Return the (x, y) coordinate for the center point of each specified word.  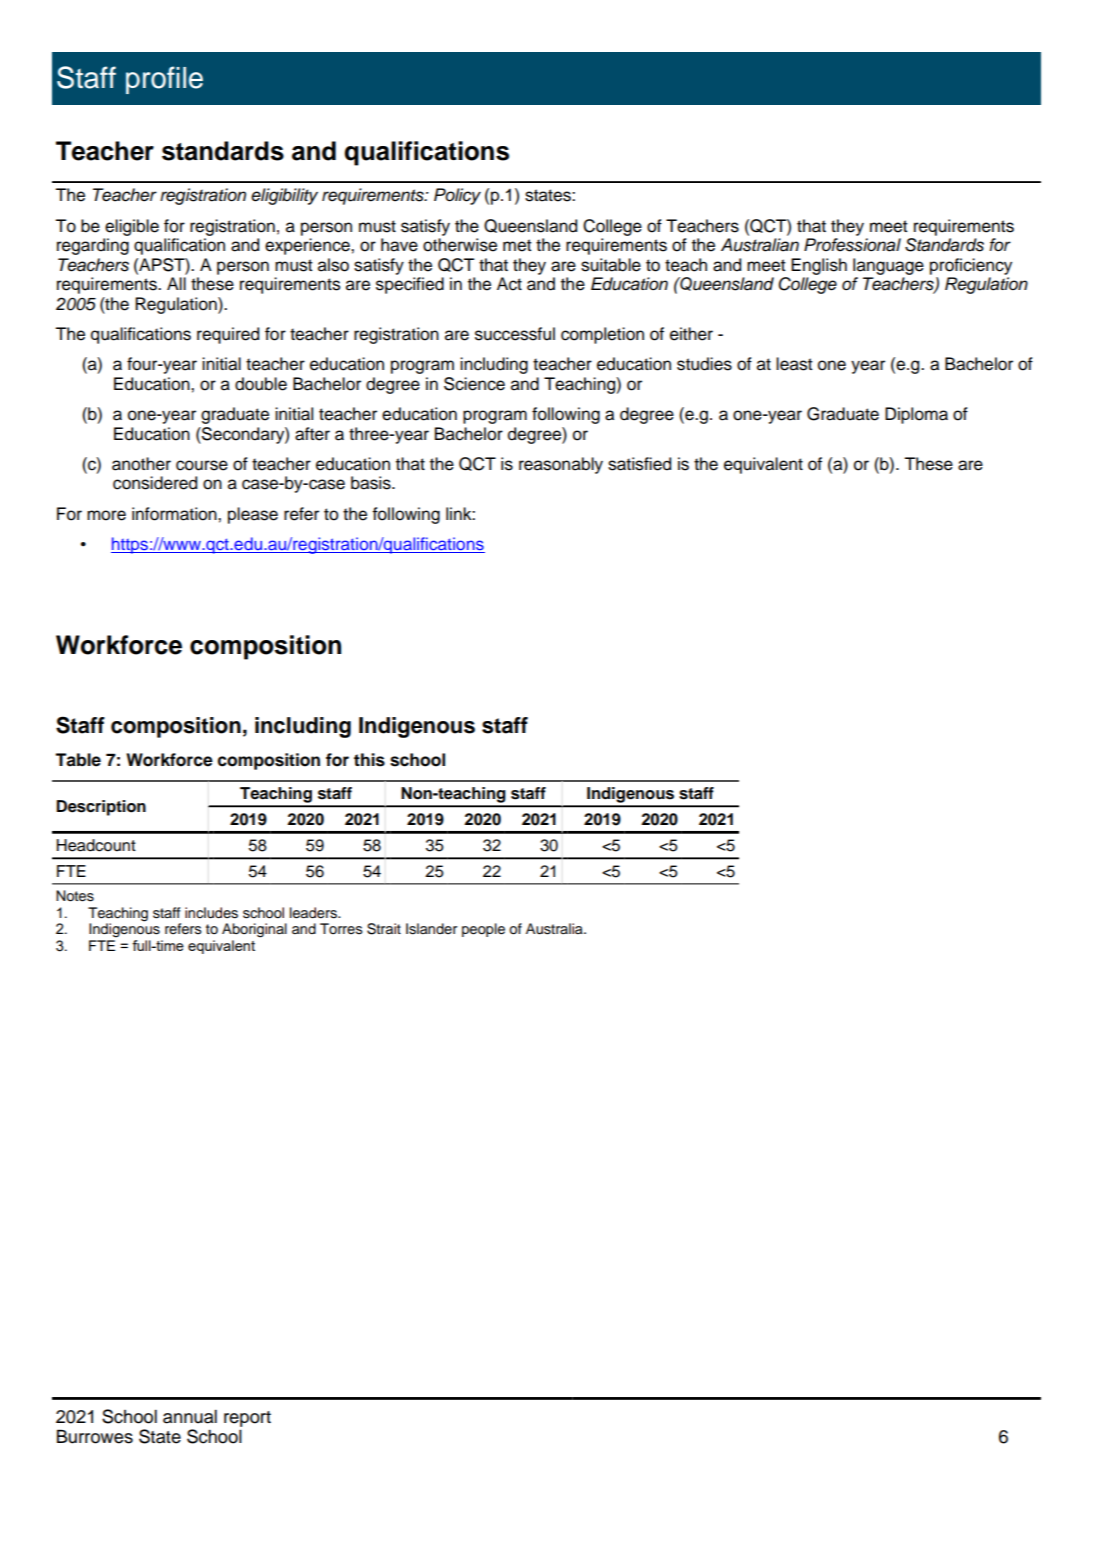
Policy (457, 196)
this (369, 760)
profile (164, 80)
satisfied (639, 464)
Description (101, 808)
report (247, 1419)
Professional (852, 245)
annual (190, 1417)
